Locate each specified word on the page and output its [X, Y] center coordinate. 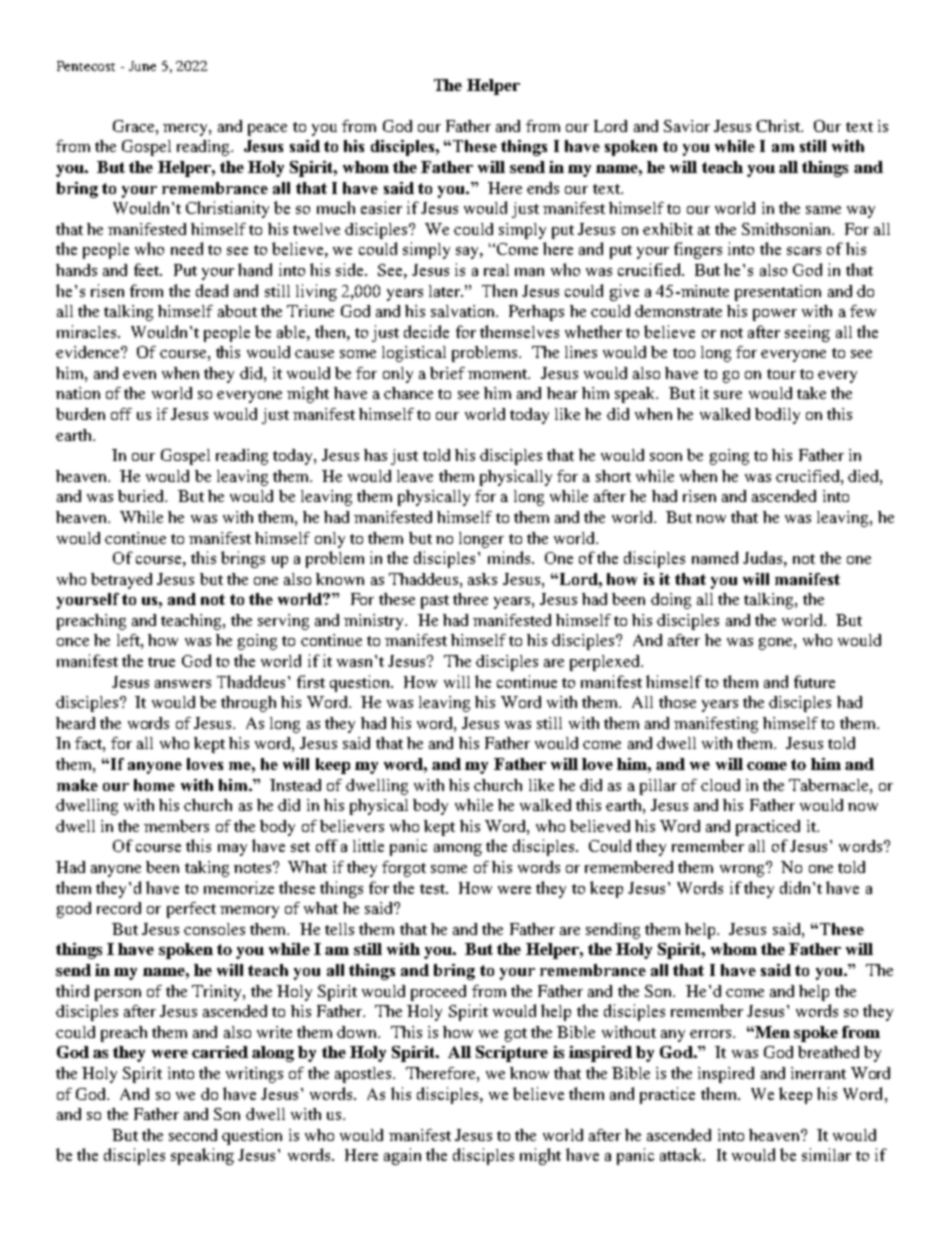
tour [781, 374]
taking [207, 869]
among [458, 850]
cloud [720, 785]
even [139, 375]
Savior [687, 126]
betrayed [121, 581]
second [193, 1135]
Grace [135, 126]
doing [671, 601]
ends [543, 188]
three [470, 599]
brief [447, 373]
